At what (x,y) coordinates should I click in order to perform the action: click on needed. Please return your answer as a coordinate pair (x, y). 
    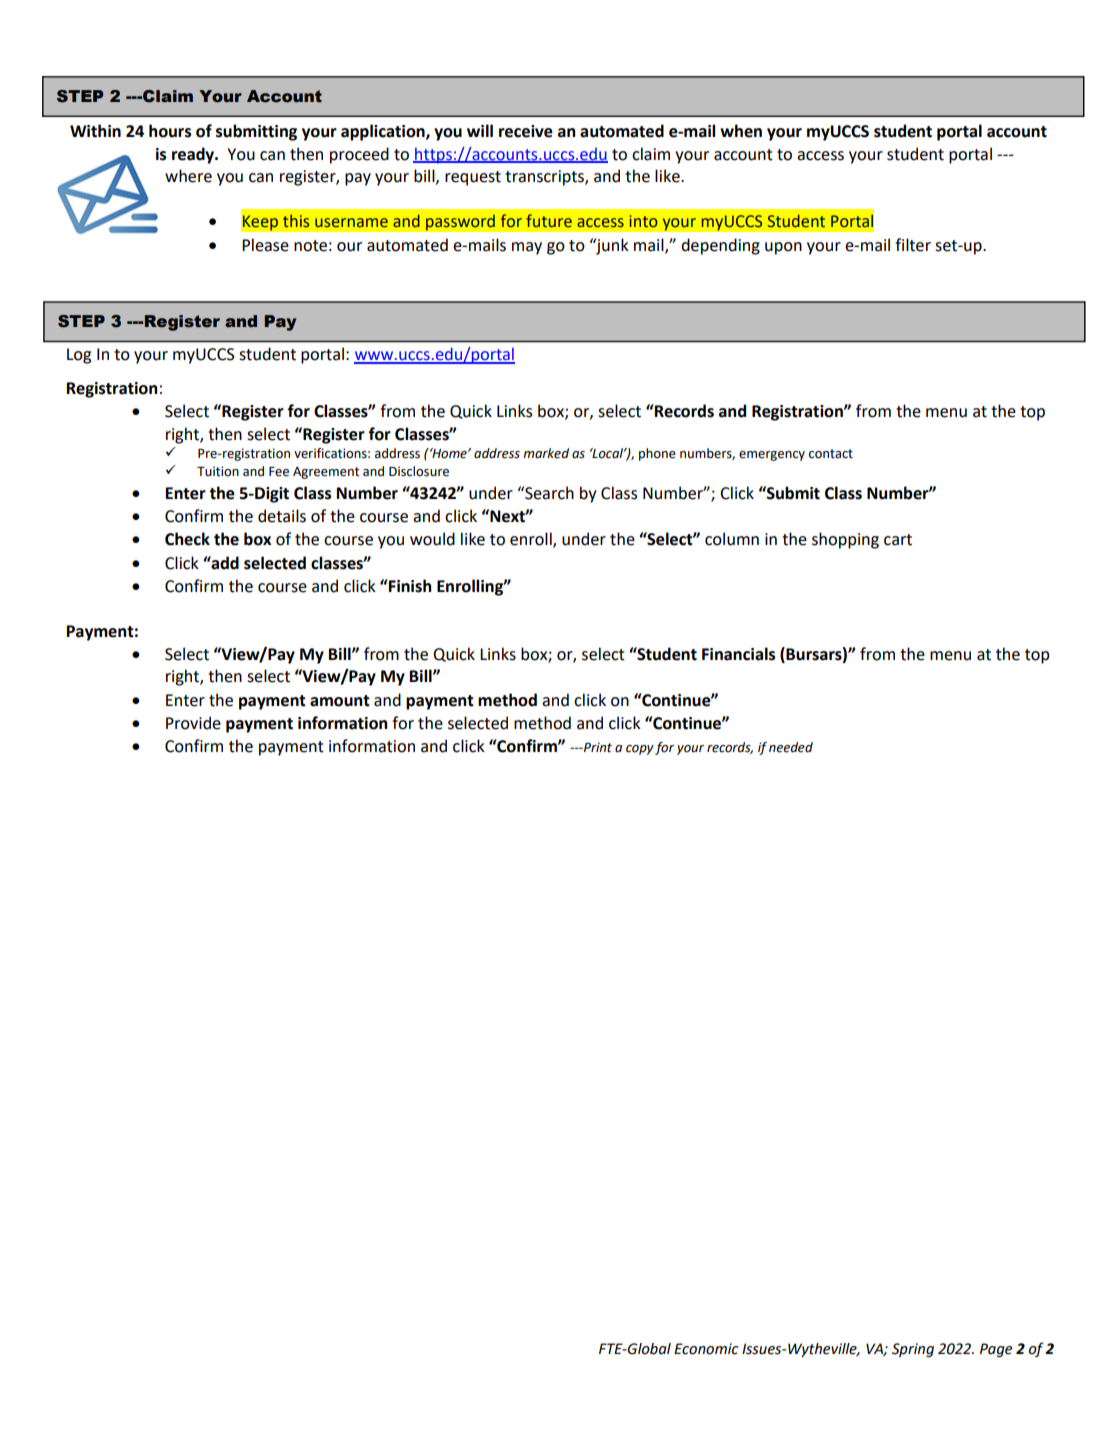
    Looking at the image, I should click on (791, 747).
